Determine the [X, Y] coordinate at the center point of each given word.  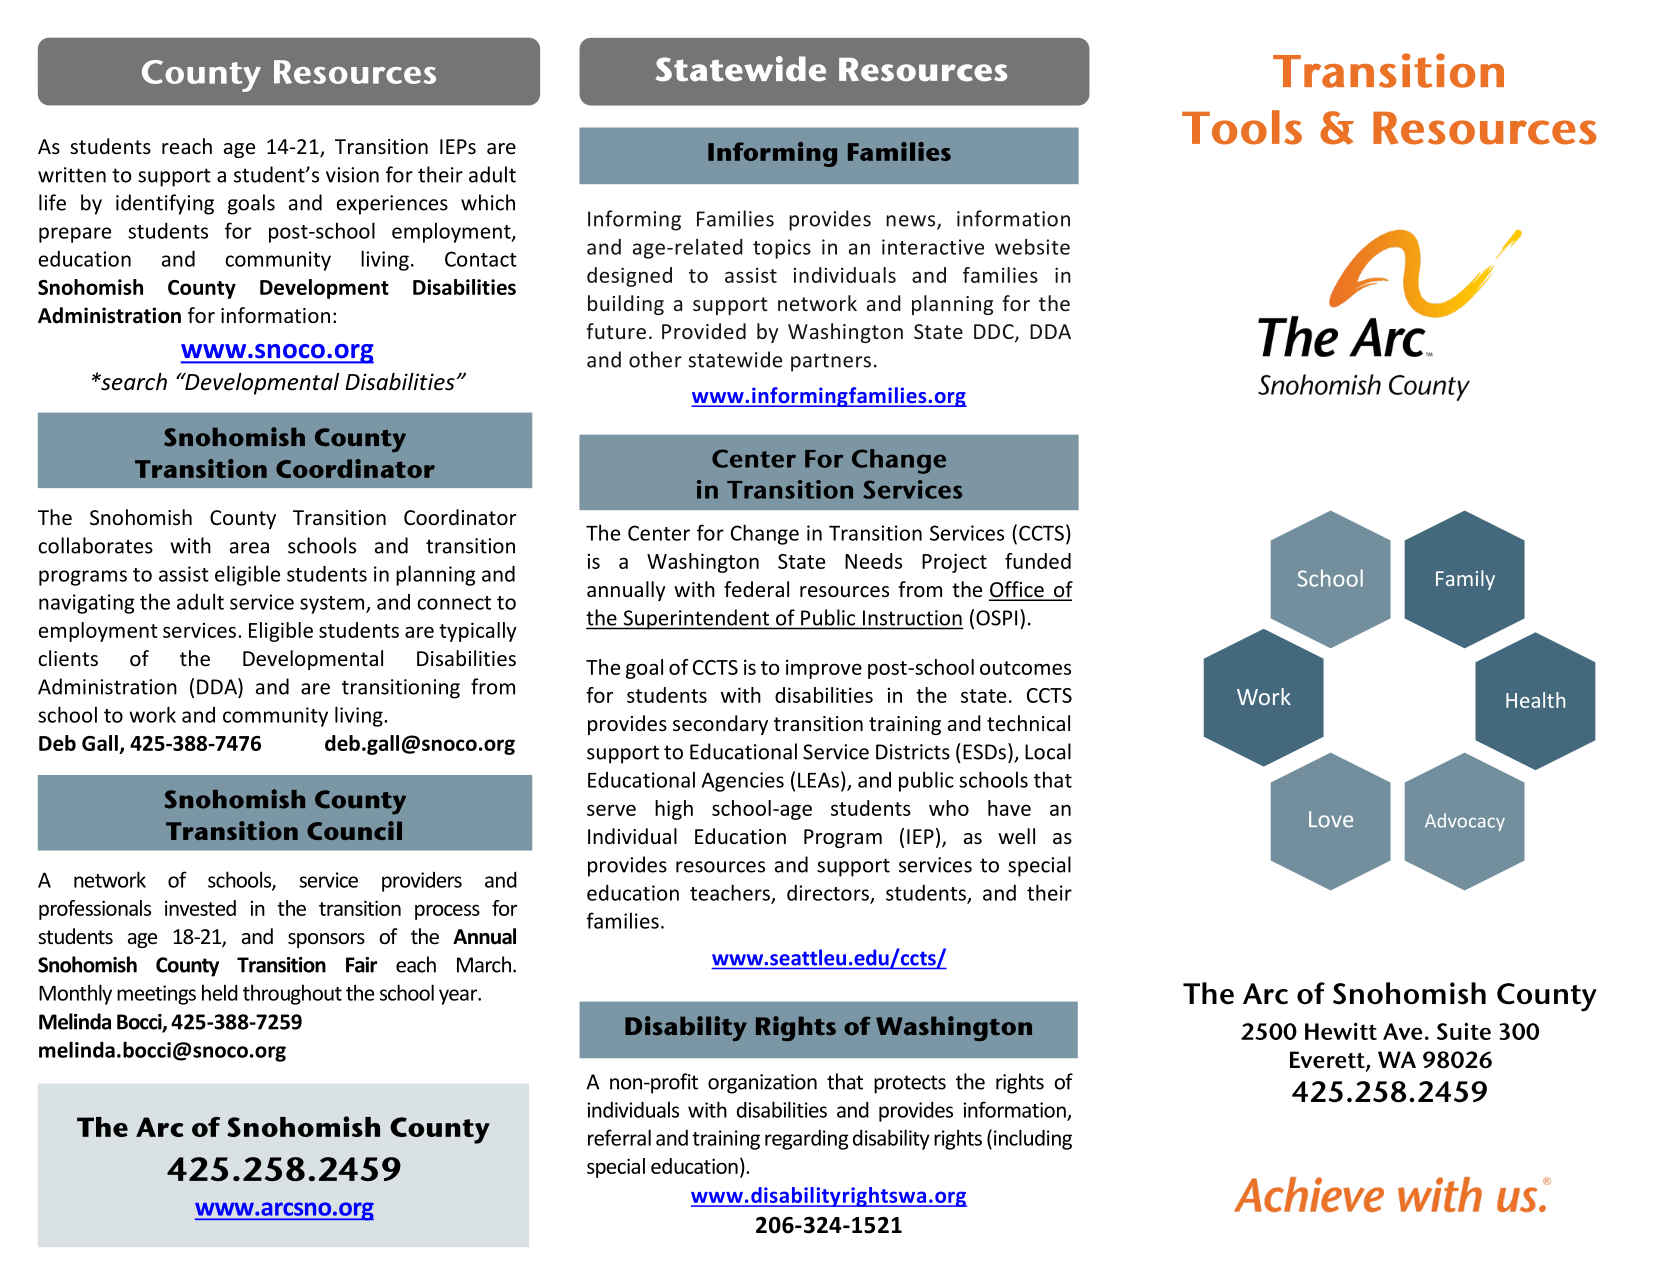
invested [200, 908]
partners [831, 362]
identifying [165, 204]
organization [762, 1084]
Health [1535, 700]
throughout [292, 994]
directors [829, 894]
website [1032, 246]
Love [1331, 819]
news [912, 222]
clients [68, 658]
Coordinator [460, 517]
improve [824, 669]
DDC [995, 333]
